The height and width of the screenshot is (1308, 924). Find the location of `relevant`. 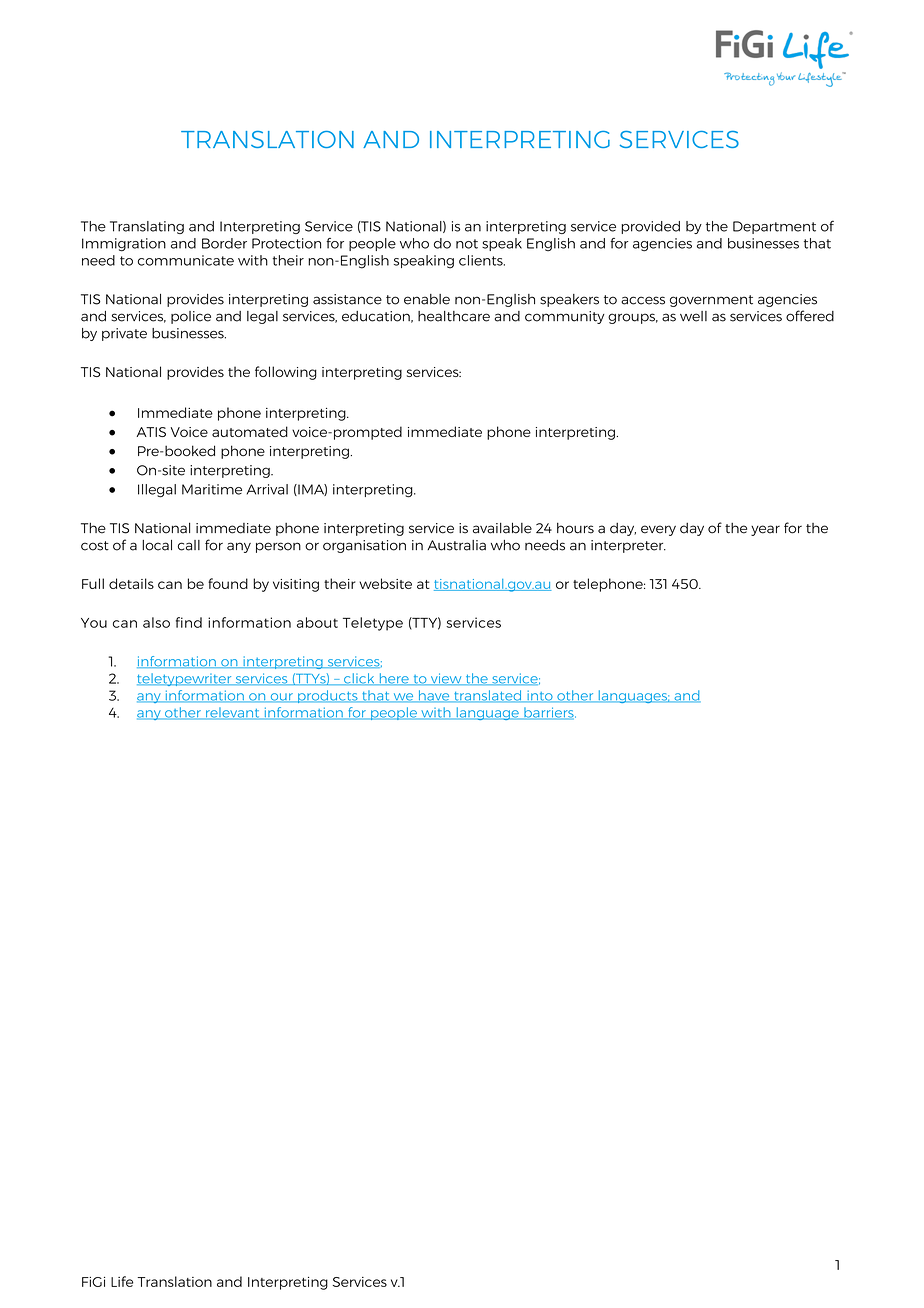

relevant is located at coordinates (233, 713).
